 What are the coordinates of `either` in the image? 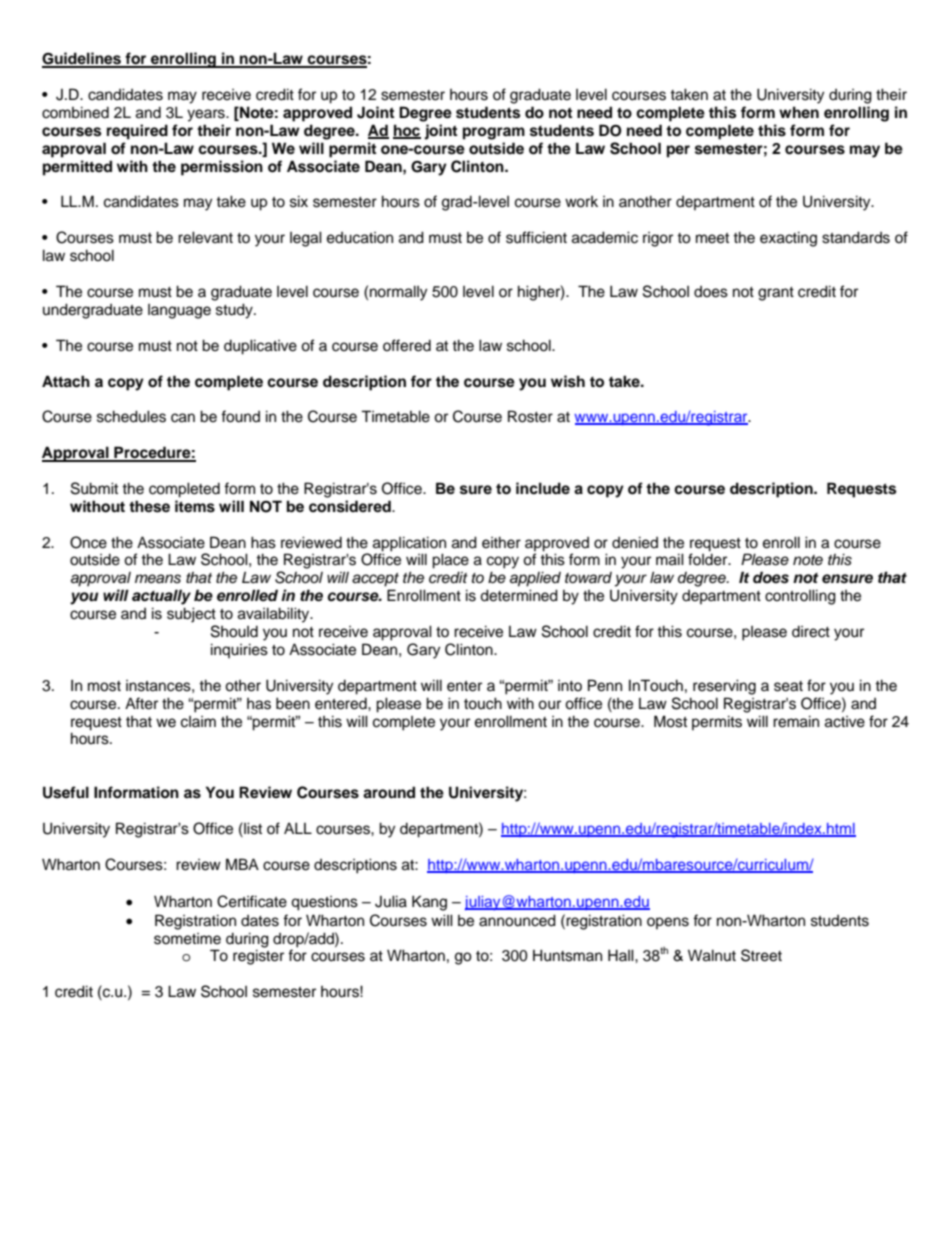 It's located at (501, 542).
